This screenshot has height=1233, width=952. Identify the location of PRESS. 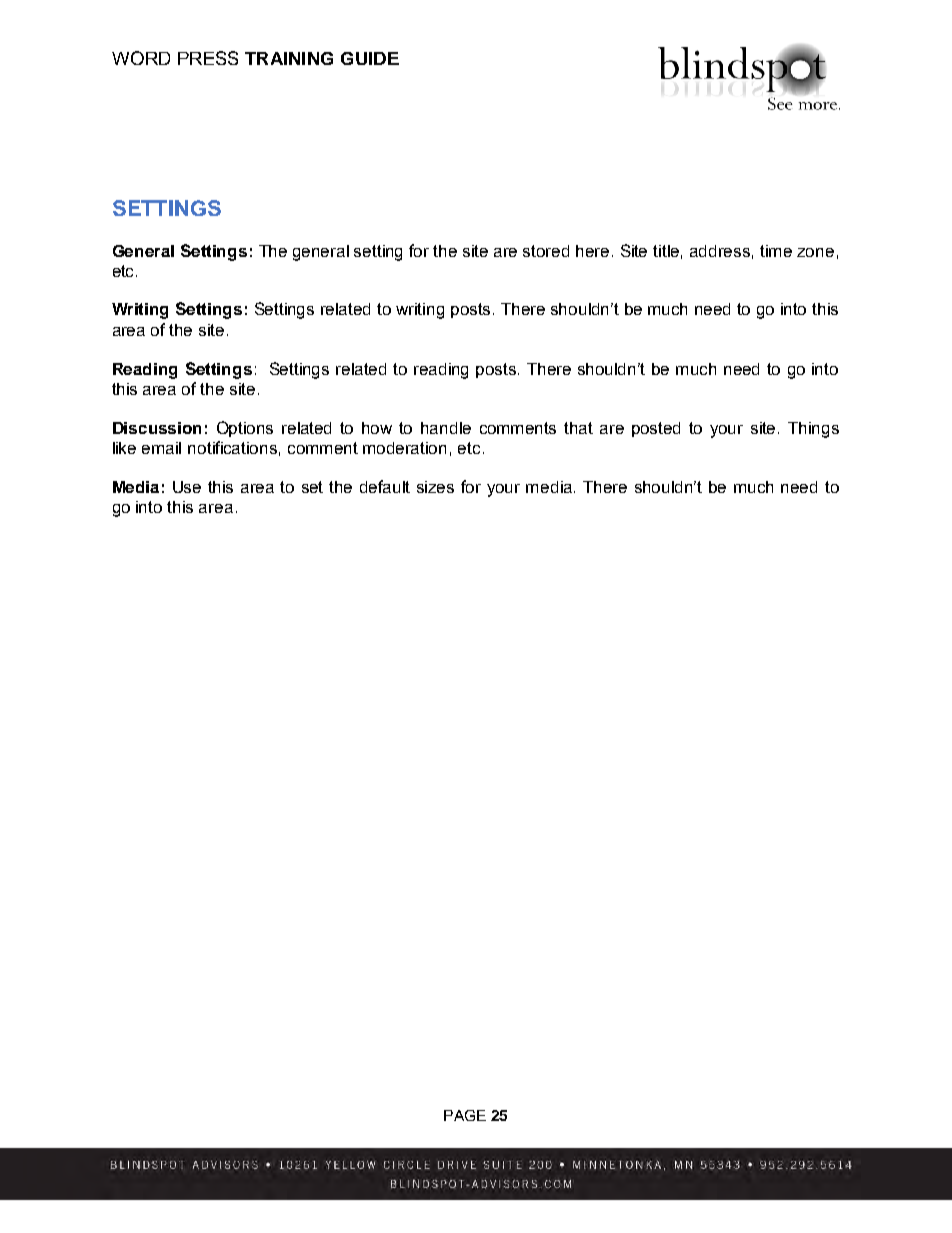
(208, 58).
